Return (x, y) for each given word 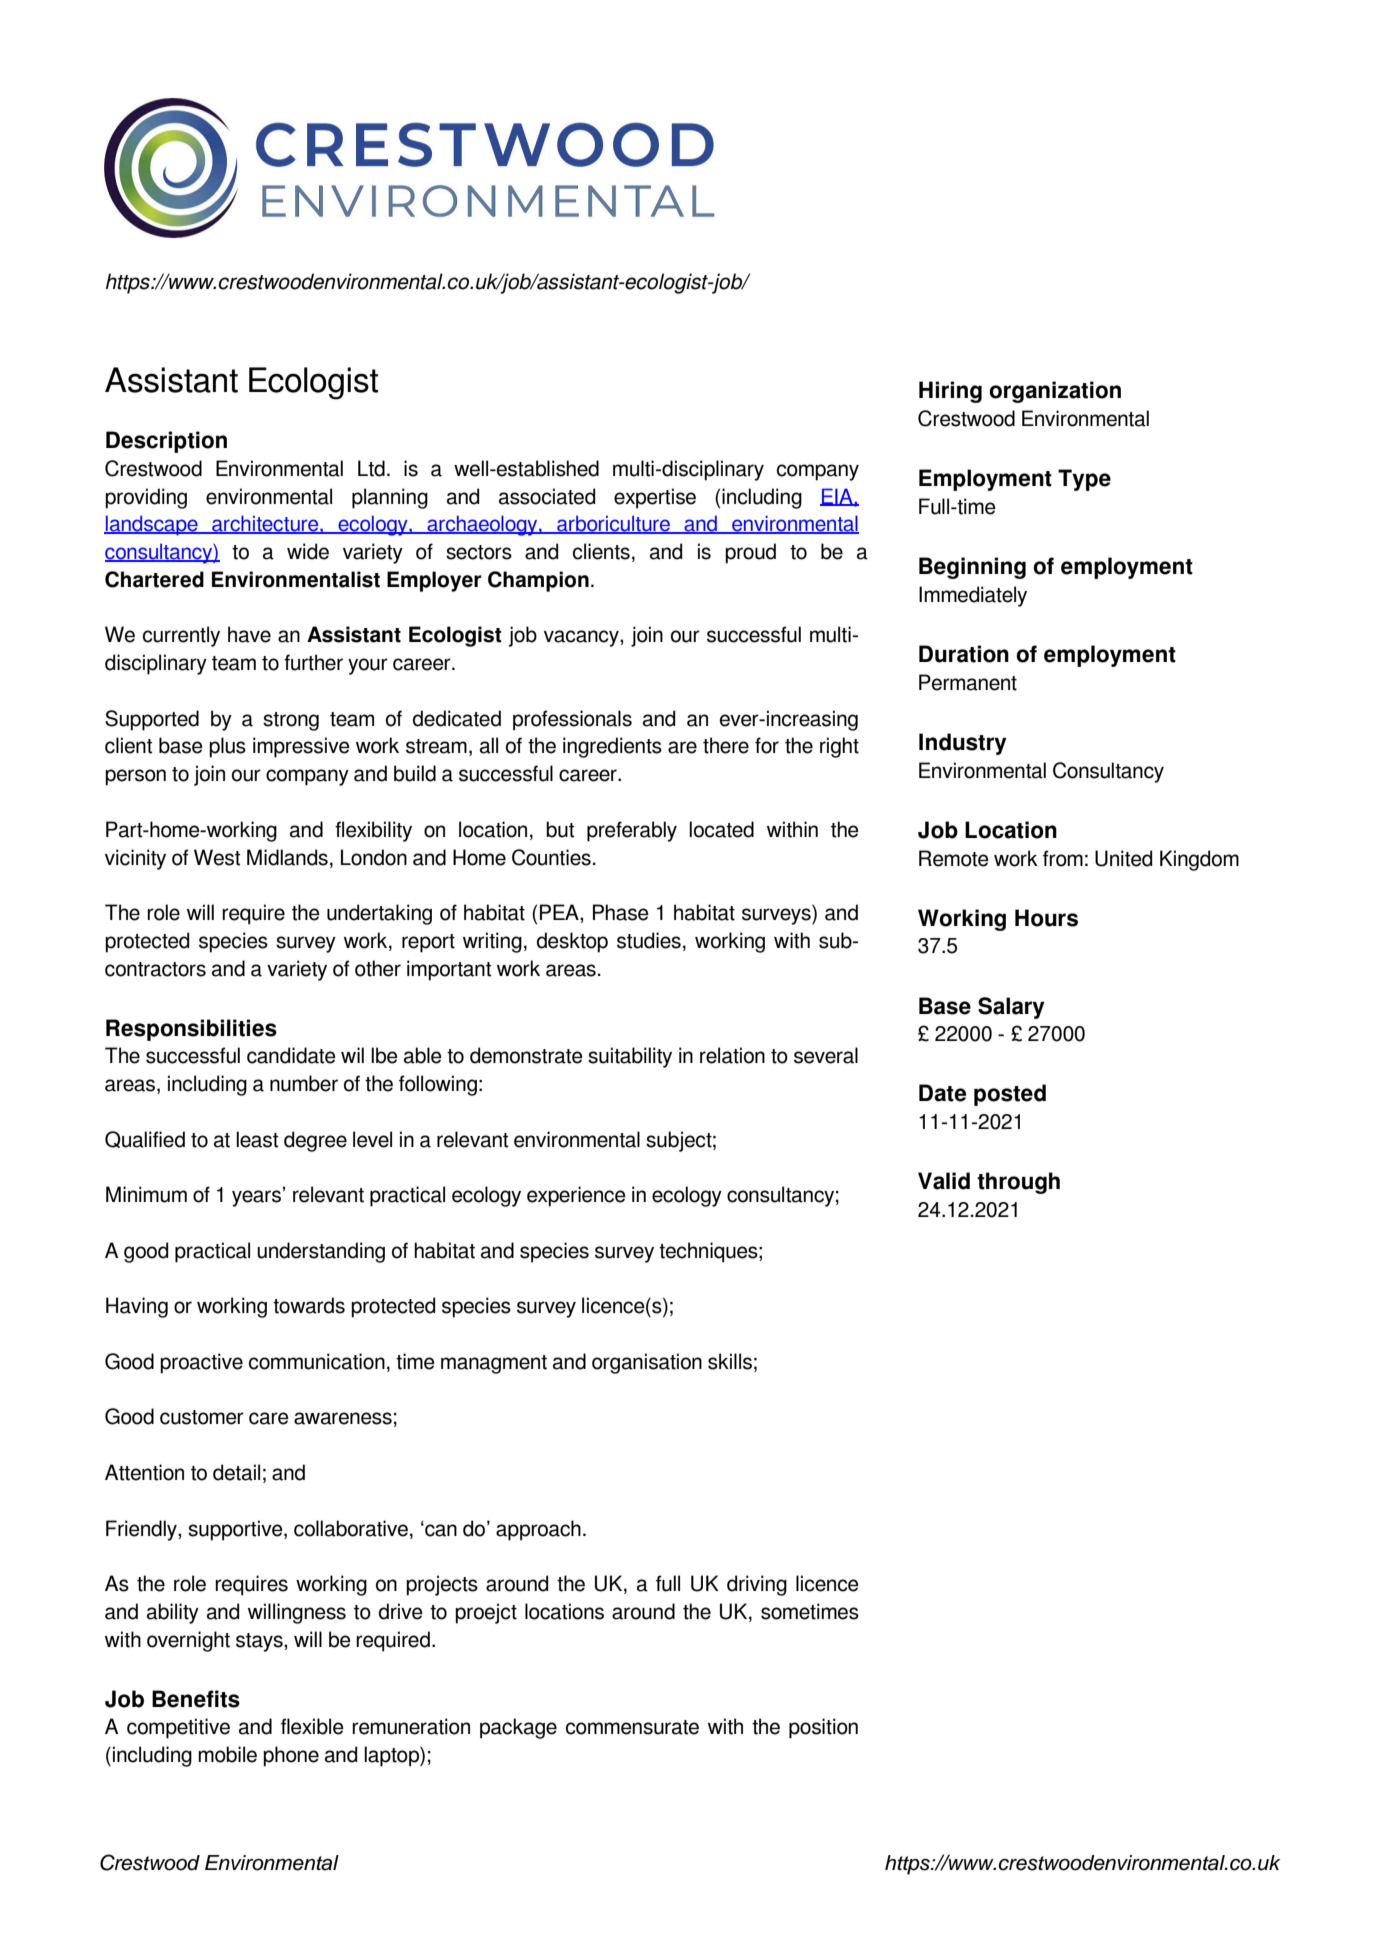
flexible (312, 1726)
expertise (655, 498)
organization (1055, 392)
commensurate (632, 1727)
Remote (954, 858)
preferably (632, 831)
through (1018, 1183)
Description (166, 442)
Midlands (287, 857)
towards (309, 1305)
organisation (647, 1363)
